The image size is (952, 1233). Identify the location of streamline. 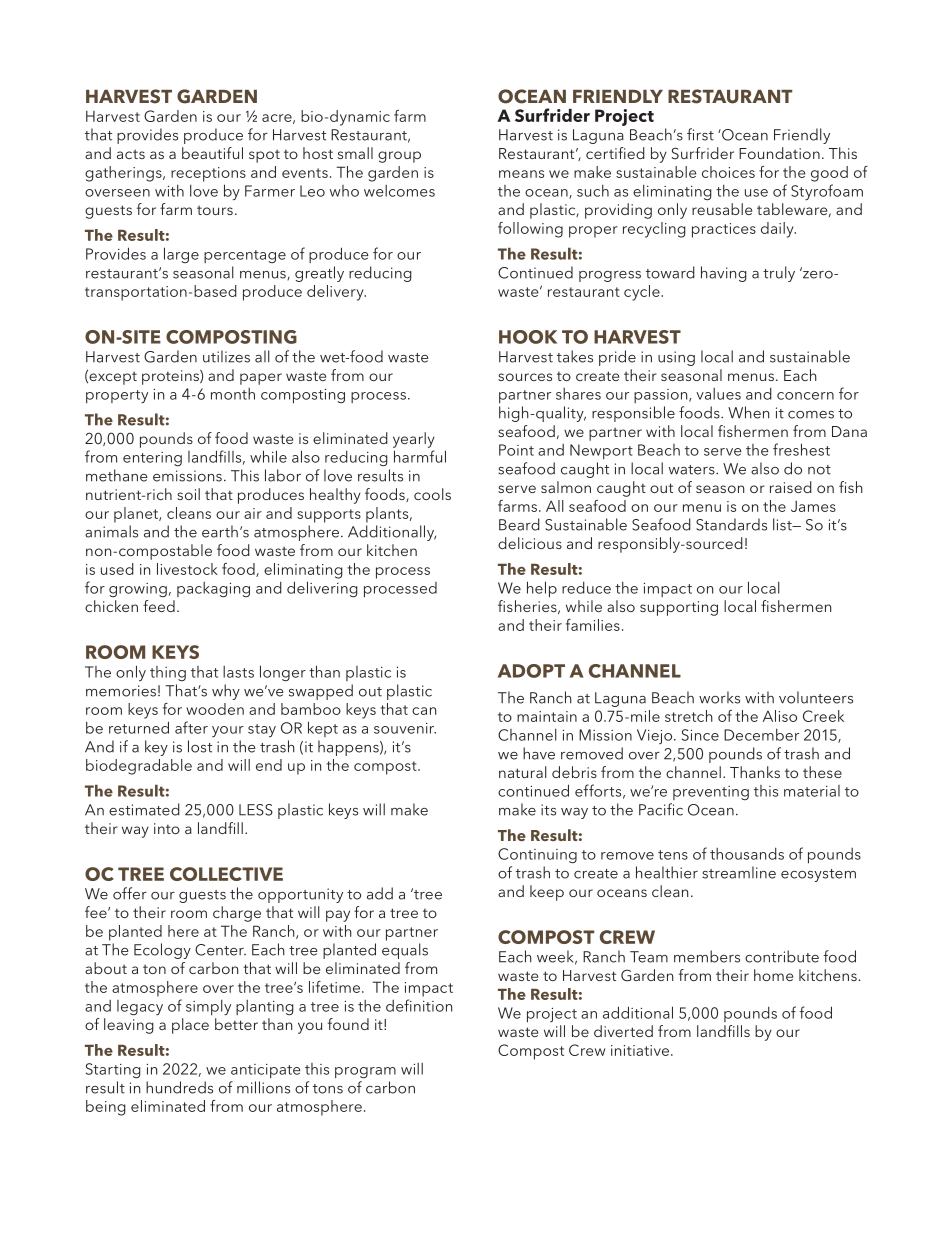
(739, 872).
